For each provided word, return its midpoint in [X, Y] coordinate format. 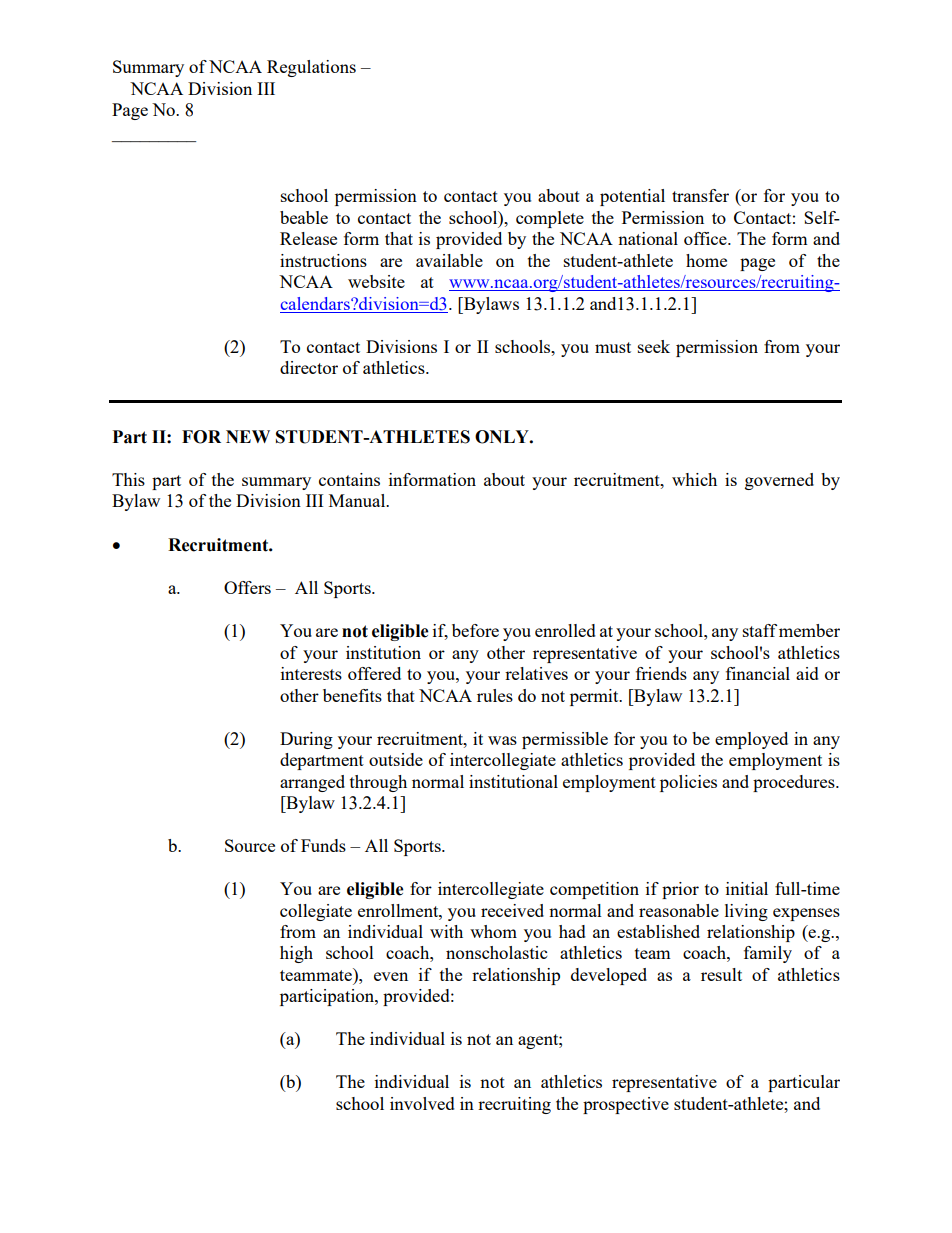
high [296, 954]
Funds [323, 845]
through [378, 783]
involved [422, 1103]
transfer [700, 195]
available [449, 260]
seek [654, 346]
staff [760, 630]
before [475, 630]
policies [688, 783]
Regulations [311, 68]
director [309, 367]
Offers [247, 587]
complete [550, 219]
